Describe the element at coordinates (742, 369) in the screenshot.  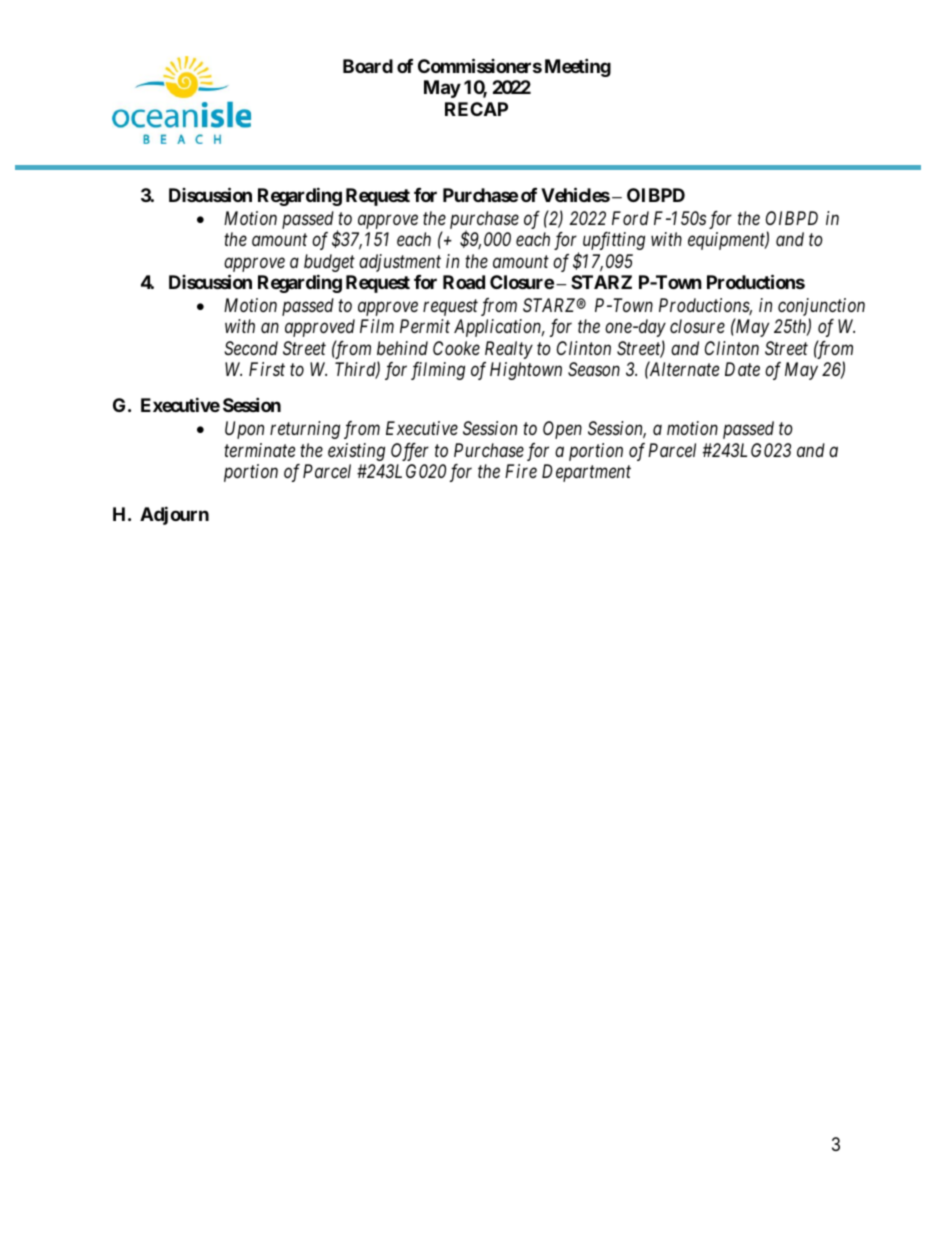
I see `Date` at that location.
